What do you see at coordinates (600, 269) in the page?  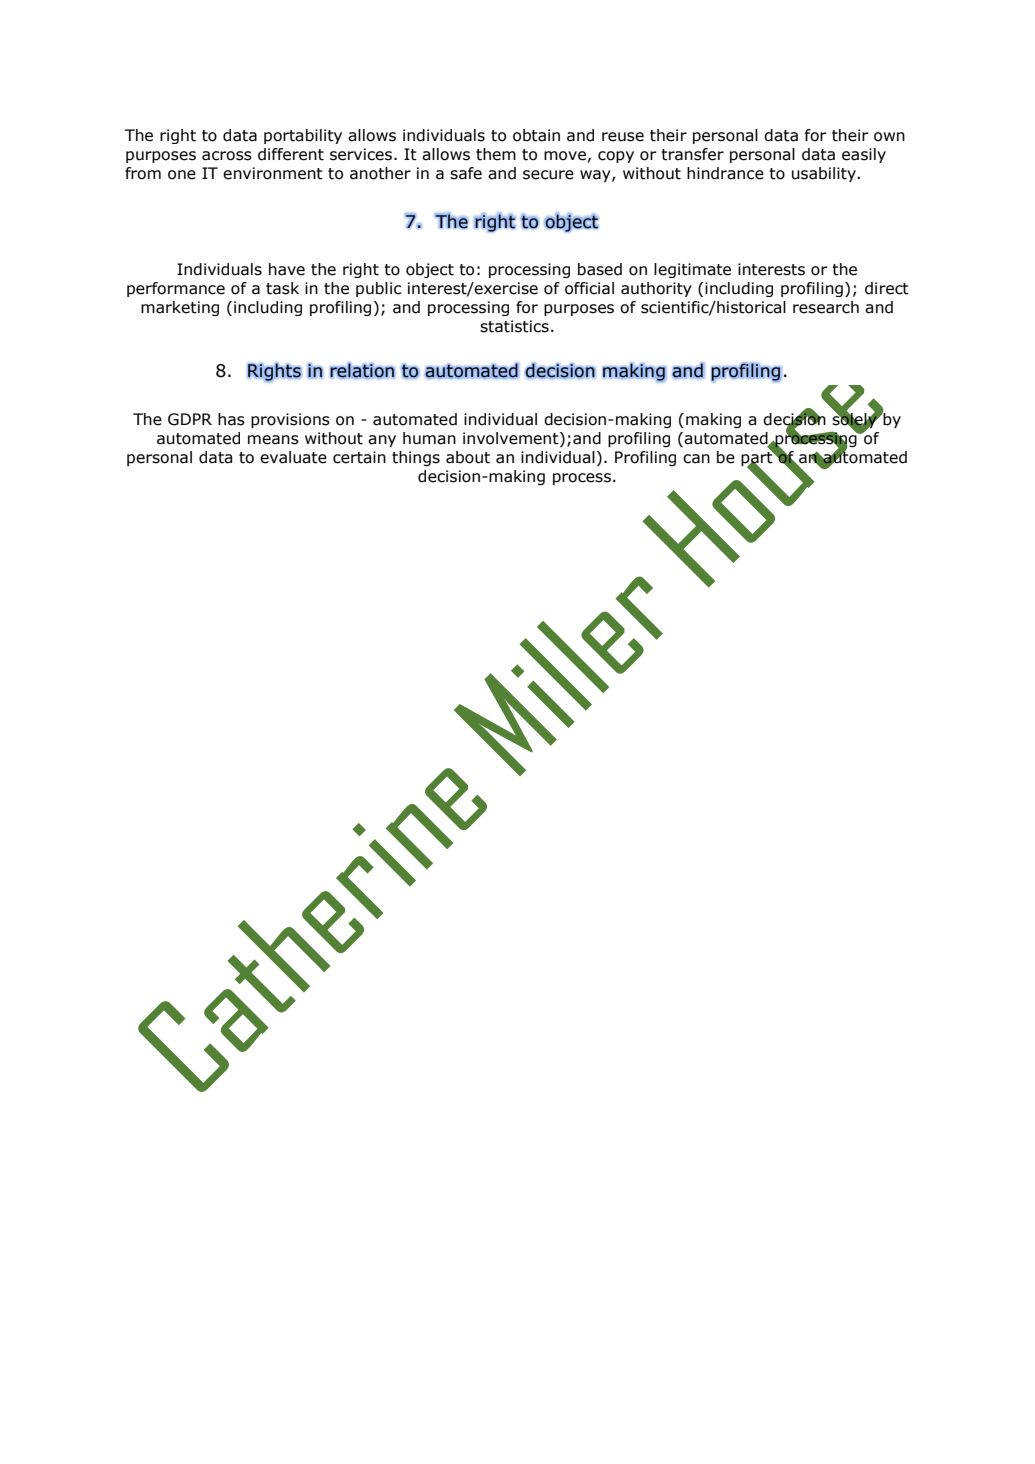 I see `based` at bounding box center [600, 269].
